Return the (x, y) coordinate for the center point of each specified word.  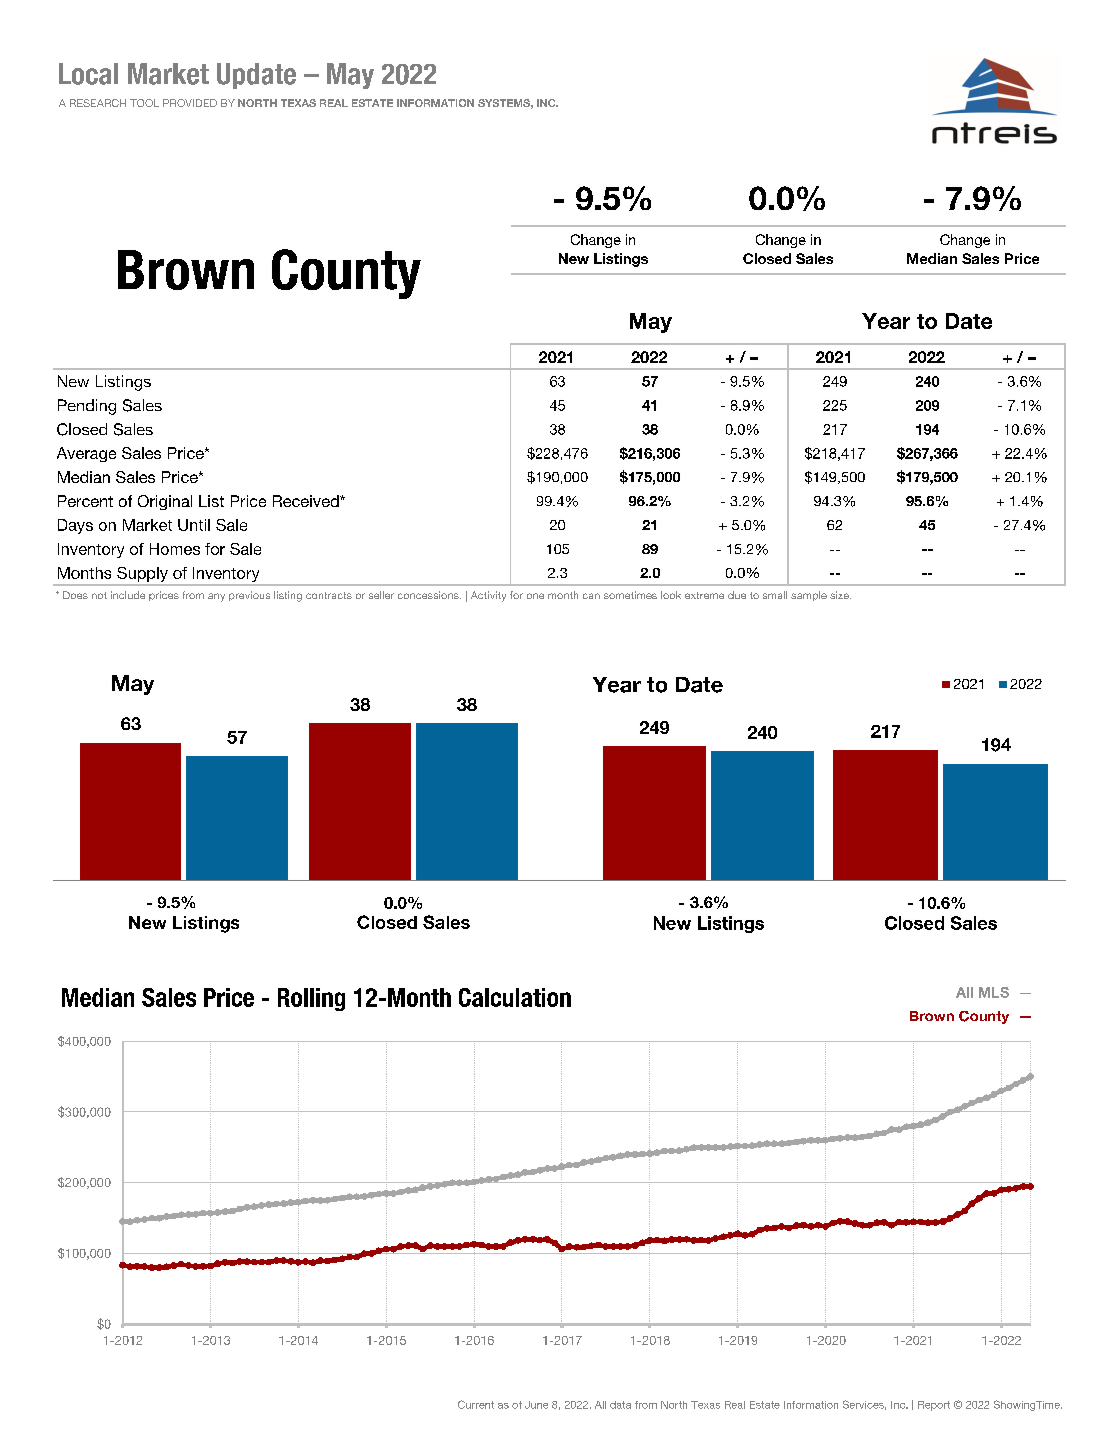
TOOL (144, 103)
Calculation (515, 997)
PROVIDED (190, 103)
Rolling (311, 999)
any (216, 597)
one (535, 596)
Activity (488, 596)
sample (809, 596)
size (840, 595)
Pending (87, 407)
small (775, 595)
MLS (994, 992)
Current (476, 1404)
